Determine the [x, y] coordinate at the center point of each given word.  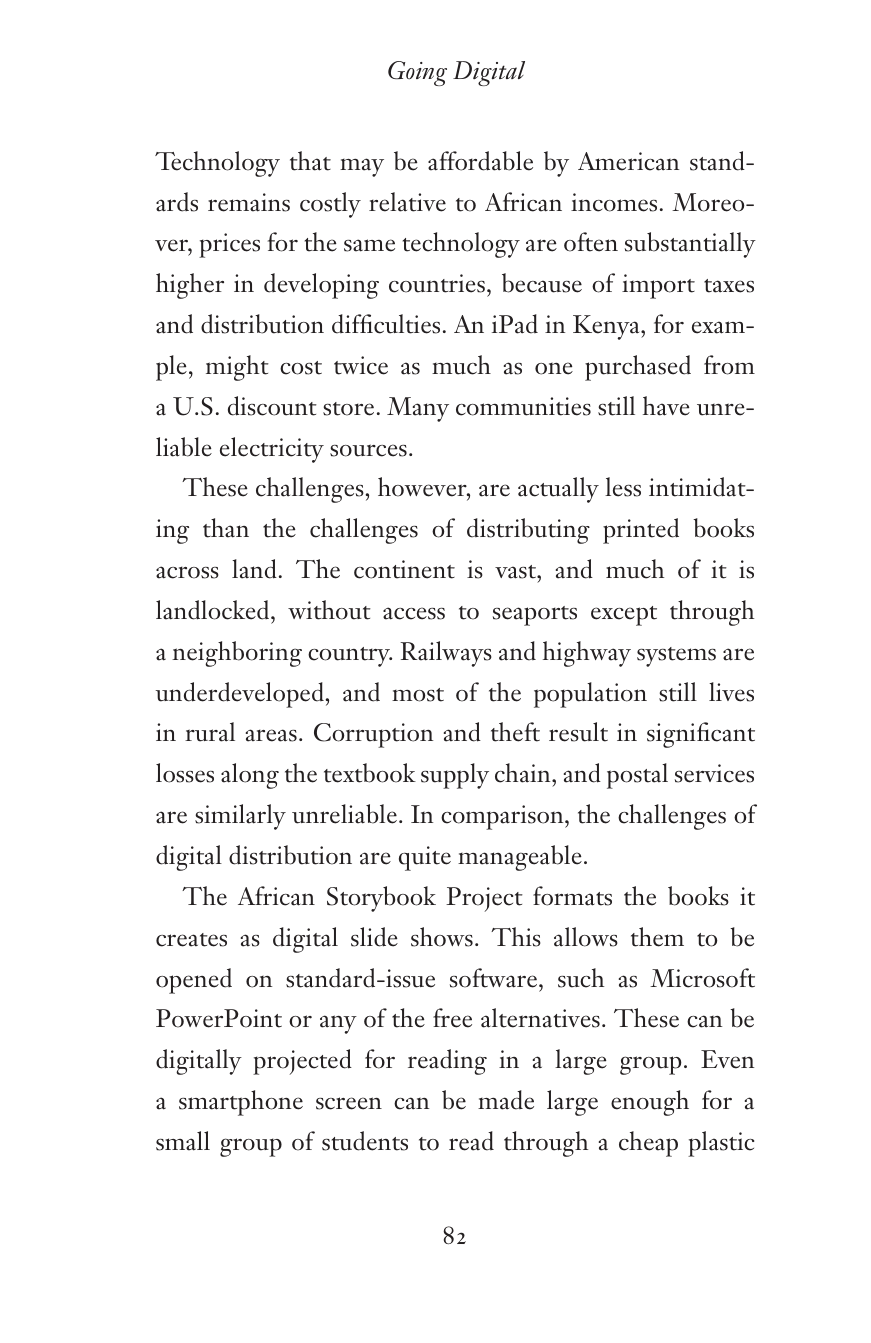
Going [417, 73]
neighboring [237, 654]
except [624, 616]
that [310, 161]
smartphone [241, 1103]
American [628, 161]
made [506, 1100]
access [414, 613]
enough [650, 1103]
